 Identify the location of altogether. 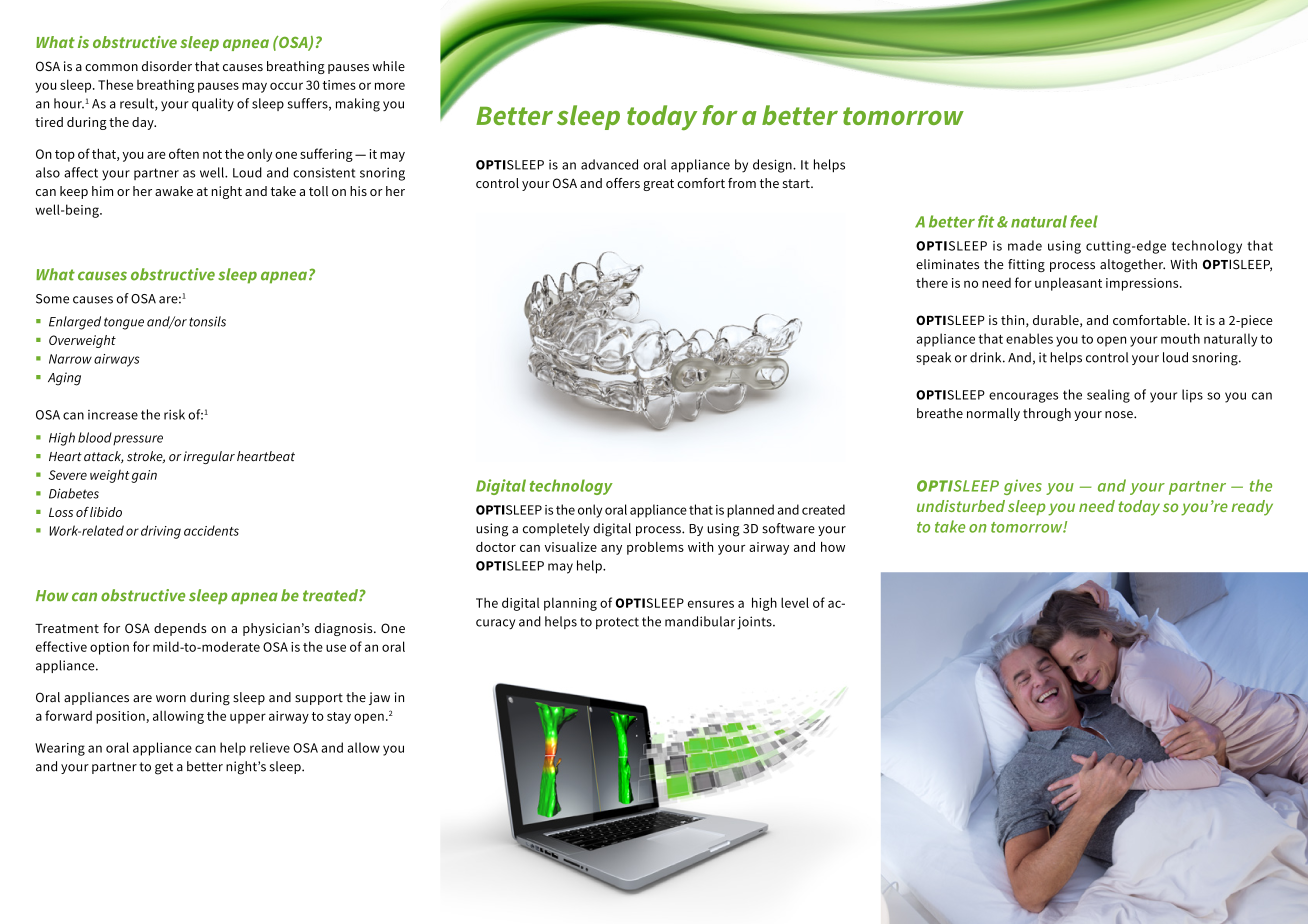
(1132, 265).
